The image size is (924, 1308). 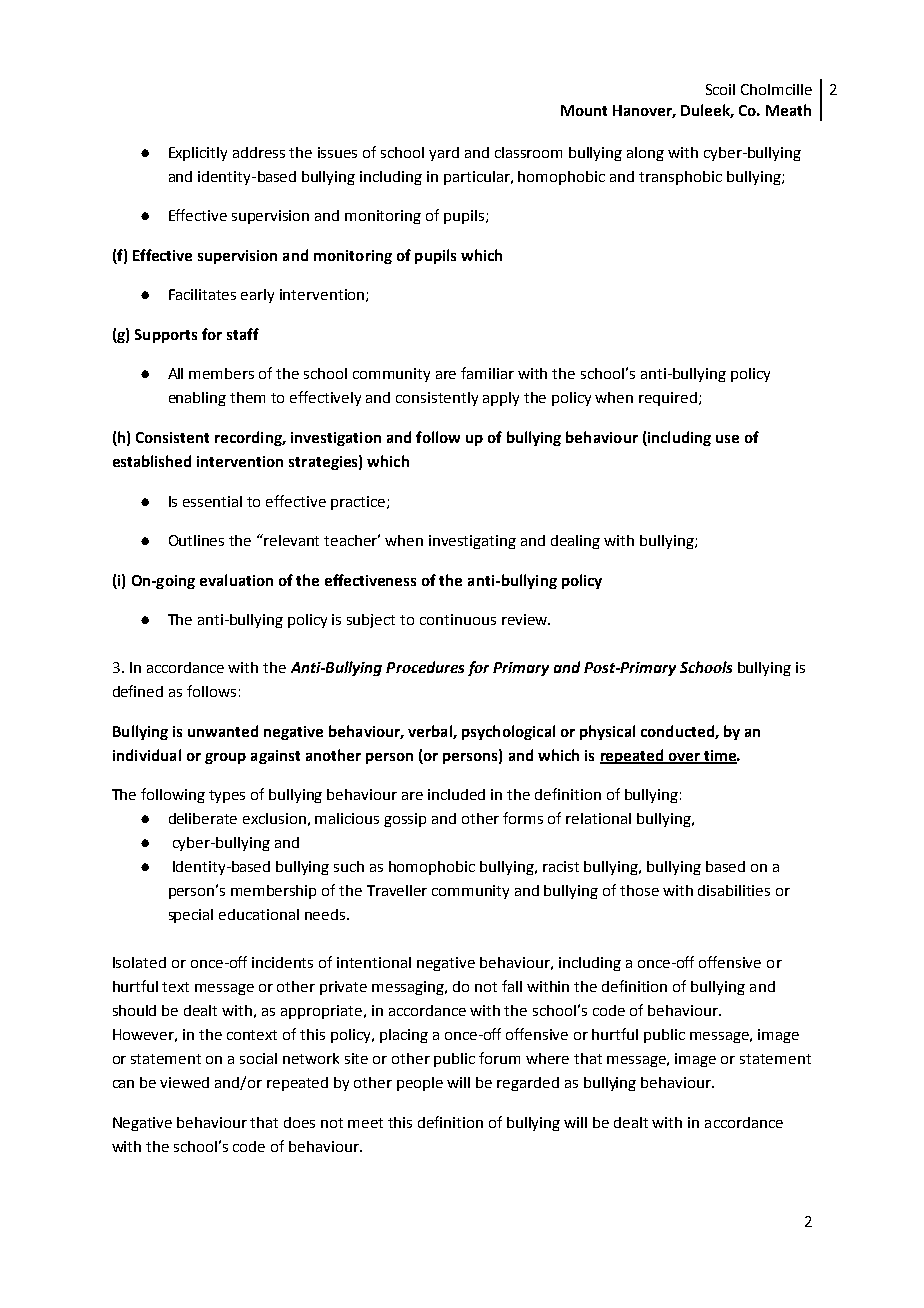 What do you see at coordinates (405, 820) in the image?
I see `gossip` at bounding box center [405, 820].
